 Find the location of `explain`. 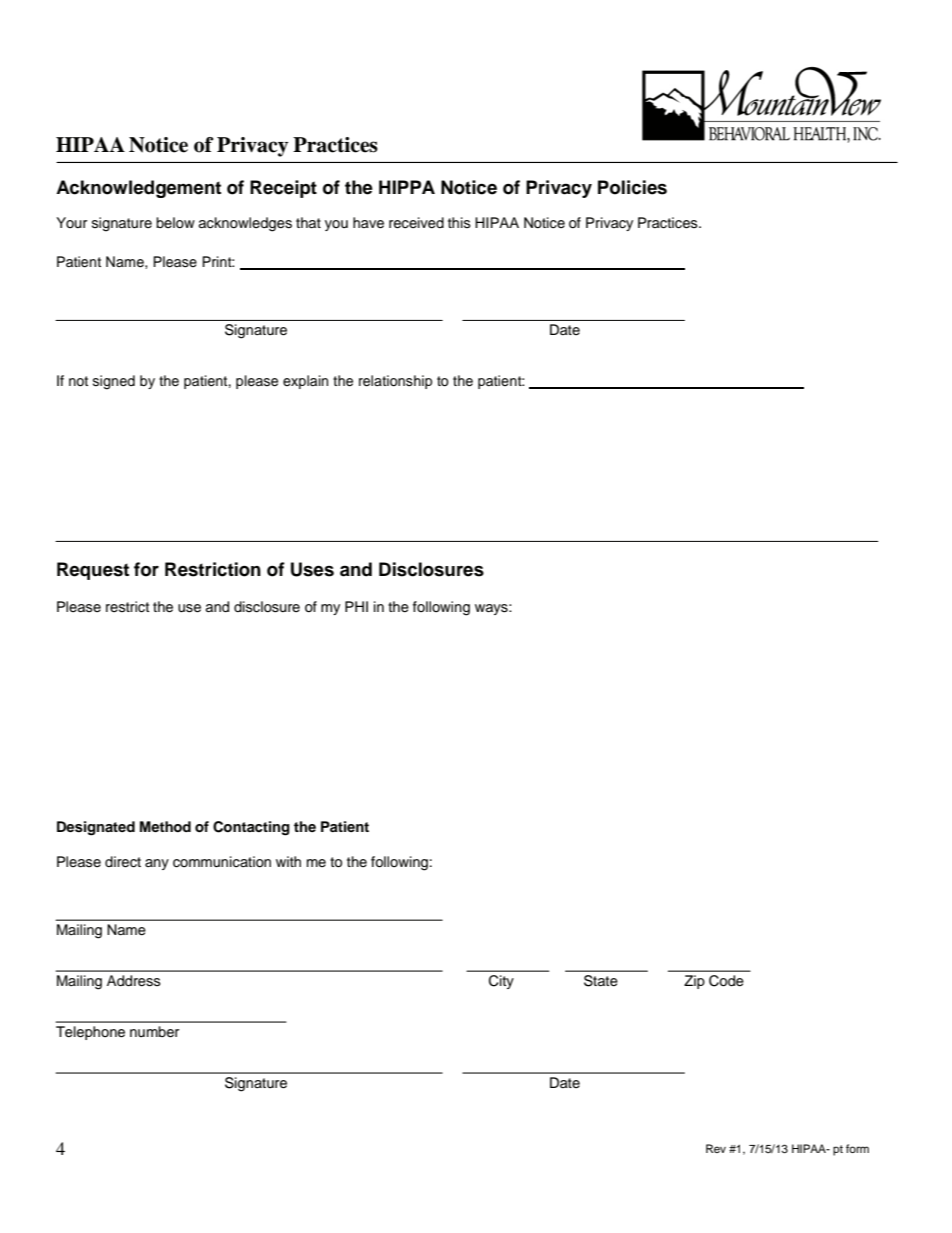

explain is located at coordinates (305, 382).
